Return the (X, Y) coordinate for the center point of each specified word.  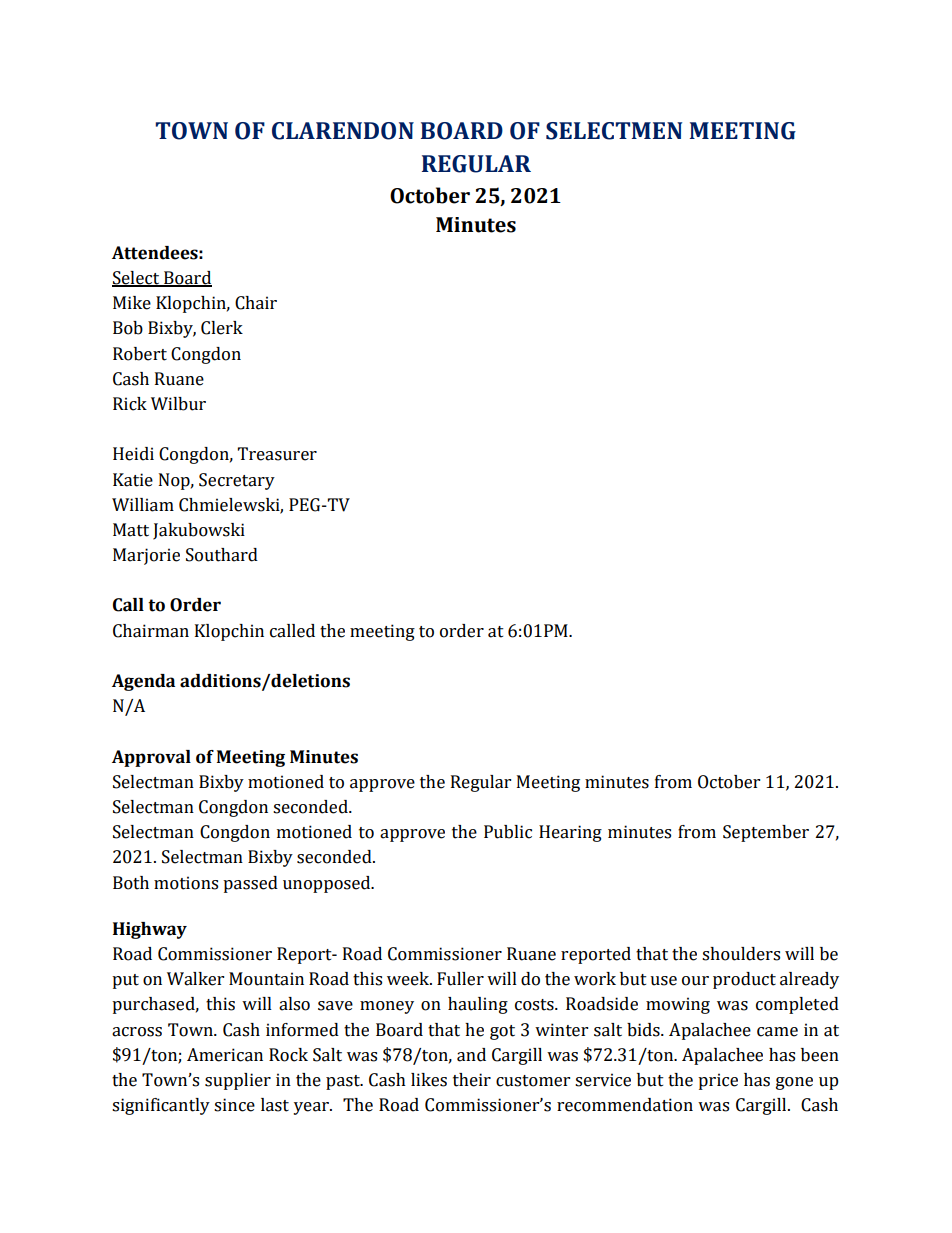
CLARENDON (343, 131)
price (718, 1081)
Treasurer (277, 454)
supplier (238, 1081)
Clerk (222, 328)
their (472, 1080)
